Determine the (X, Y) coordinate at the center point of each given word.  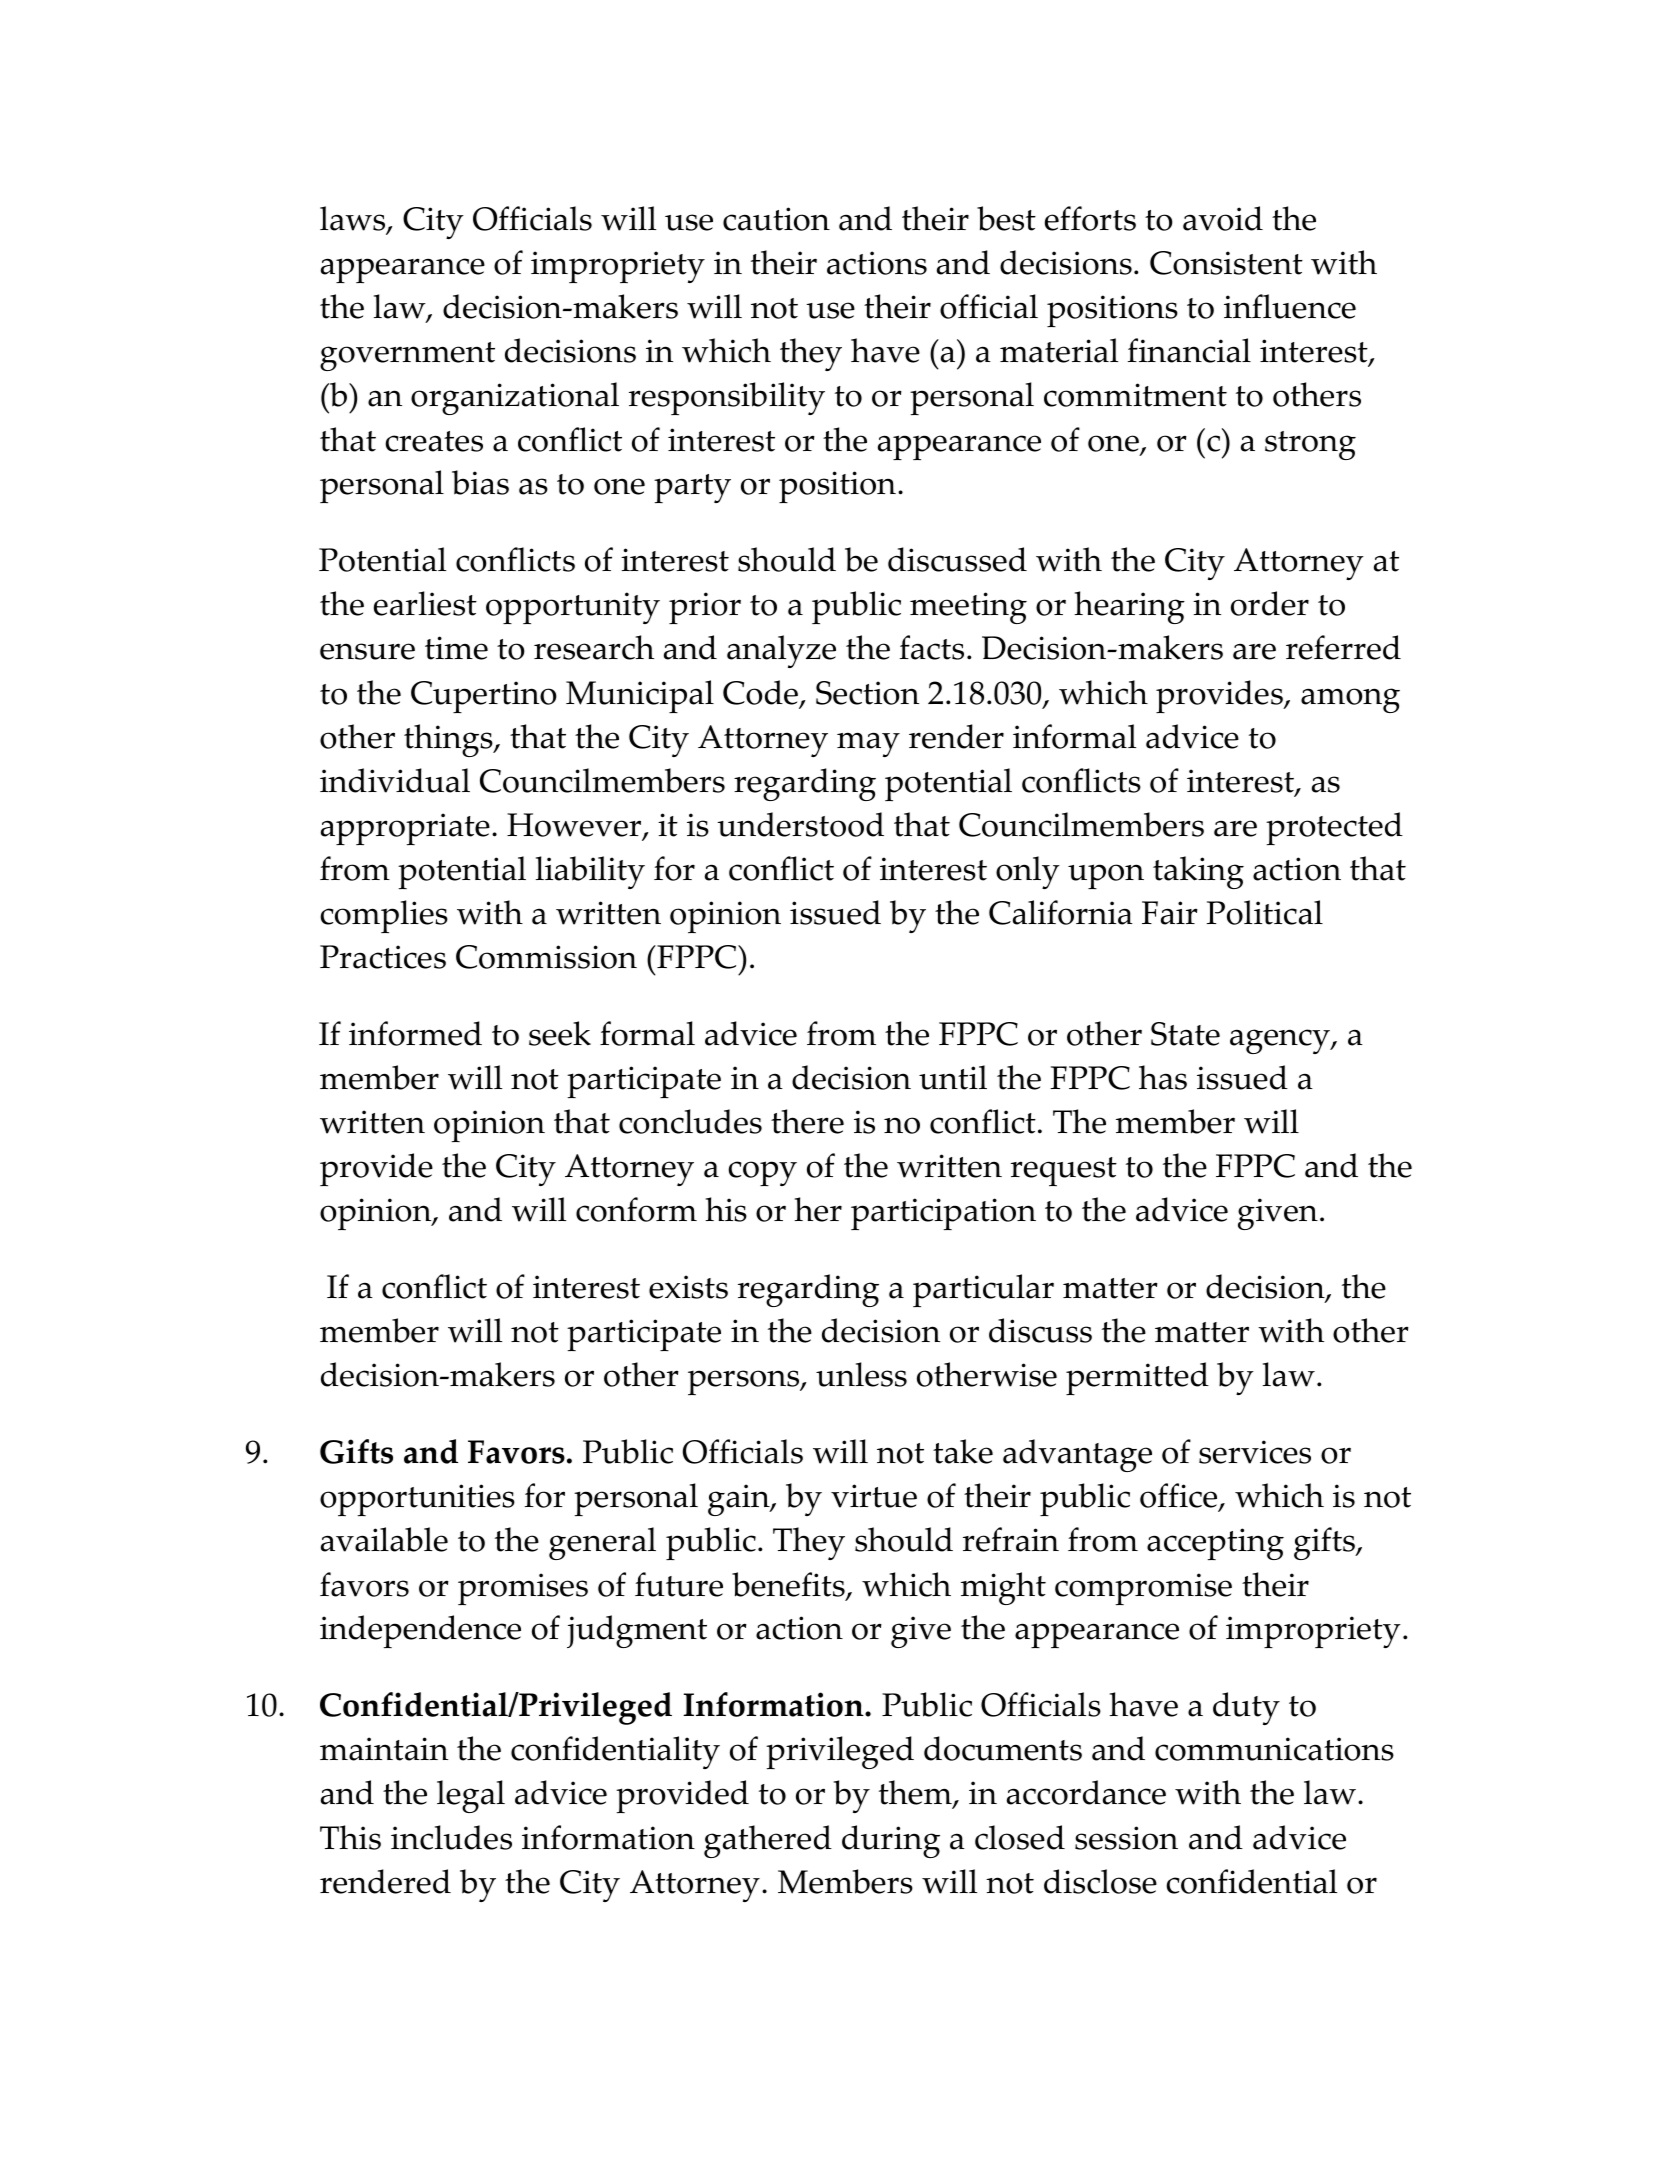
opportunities (417, 1500)
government (407, 356)
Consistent (1226, 263)
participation (943, 1214)
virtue (874, 1496)
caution (776, 219)
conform (636, 1209)
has (1163, 1077)
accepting (1215, 1544)
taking (1198, 872)
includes (451, 1837)
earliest (425, 603)
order (1270, 603)
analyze (781, 651)
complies (384, 916)
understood (800, 824)
